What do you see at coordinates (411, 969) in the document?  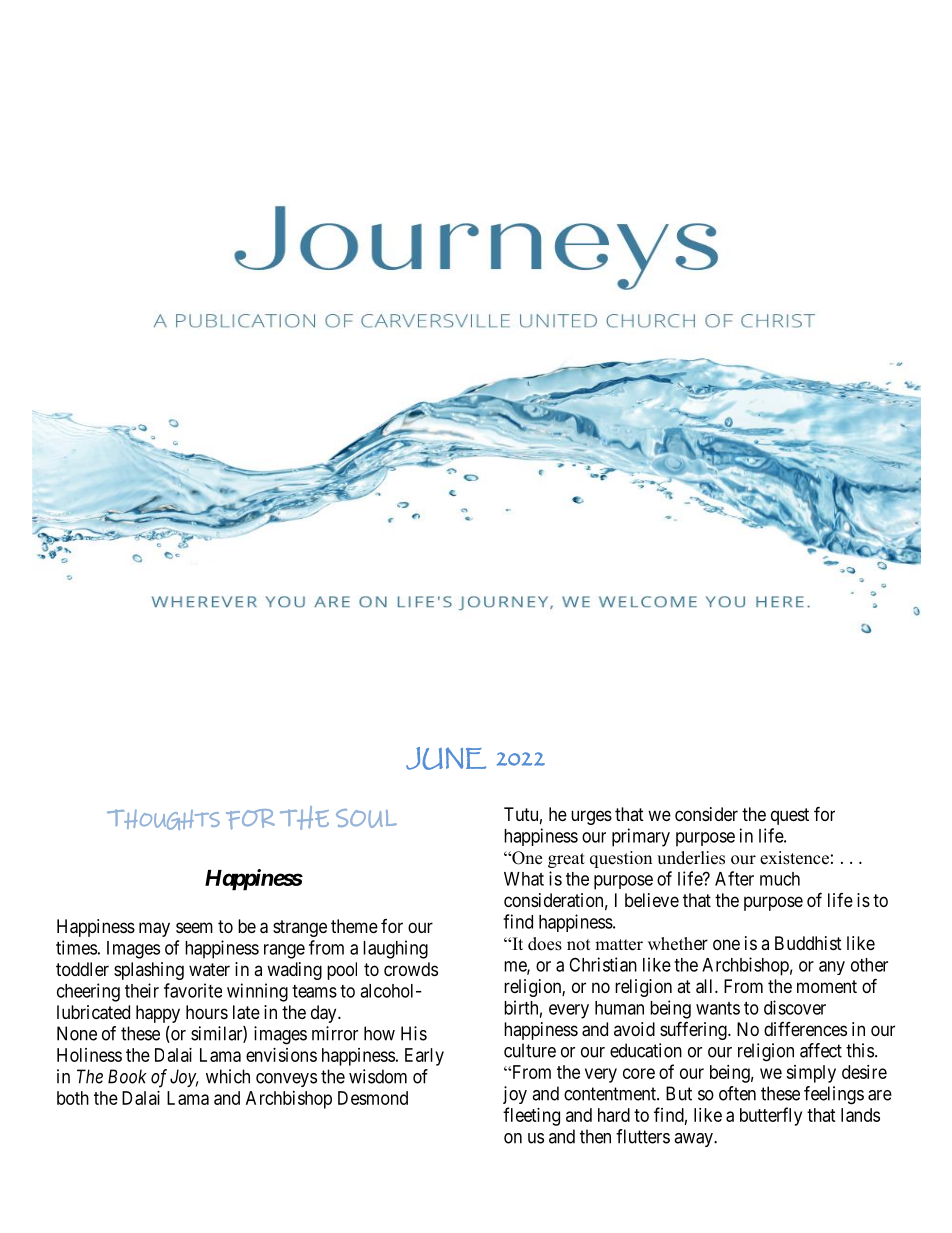 I see `crowds` at bounding box center [411, 969].
